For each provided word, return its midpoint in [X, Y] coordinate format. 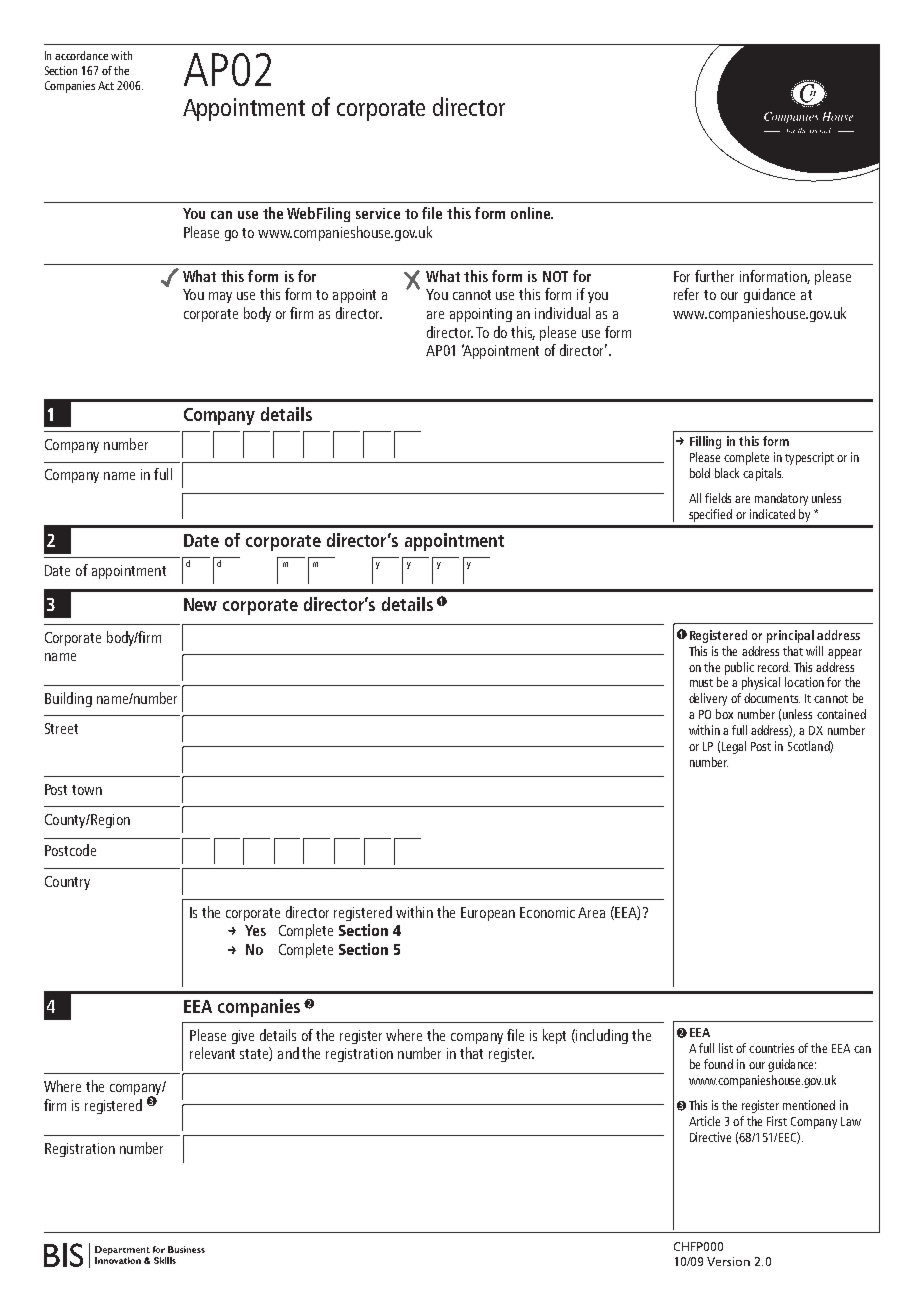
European [488, 914]
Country [67, 883]
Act [106, 85]
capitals [763, 474]
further [714, 276]
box [724, 714]
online [532, 213]
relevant [212, 1053]
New [200, 604]
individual [562, 313]
